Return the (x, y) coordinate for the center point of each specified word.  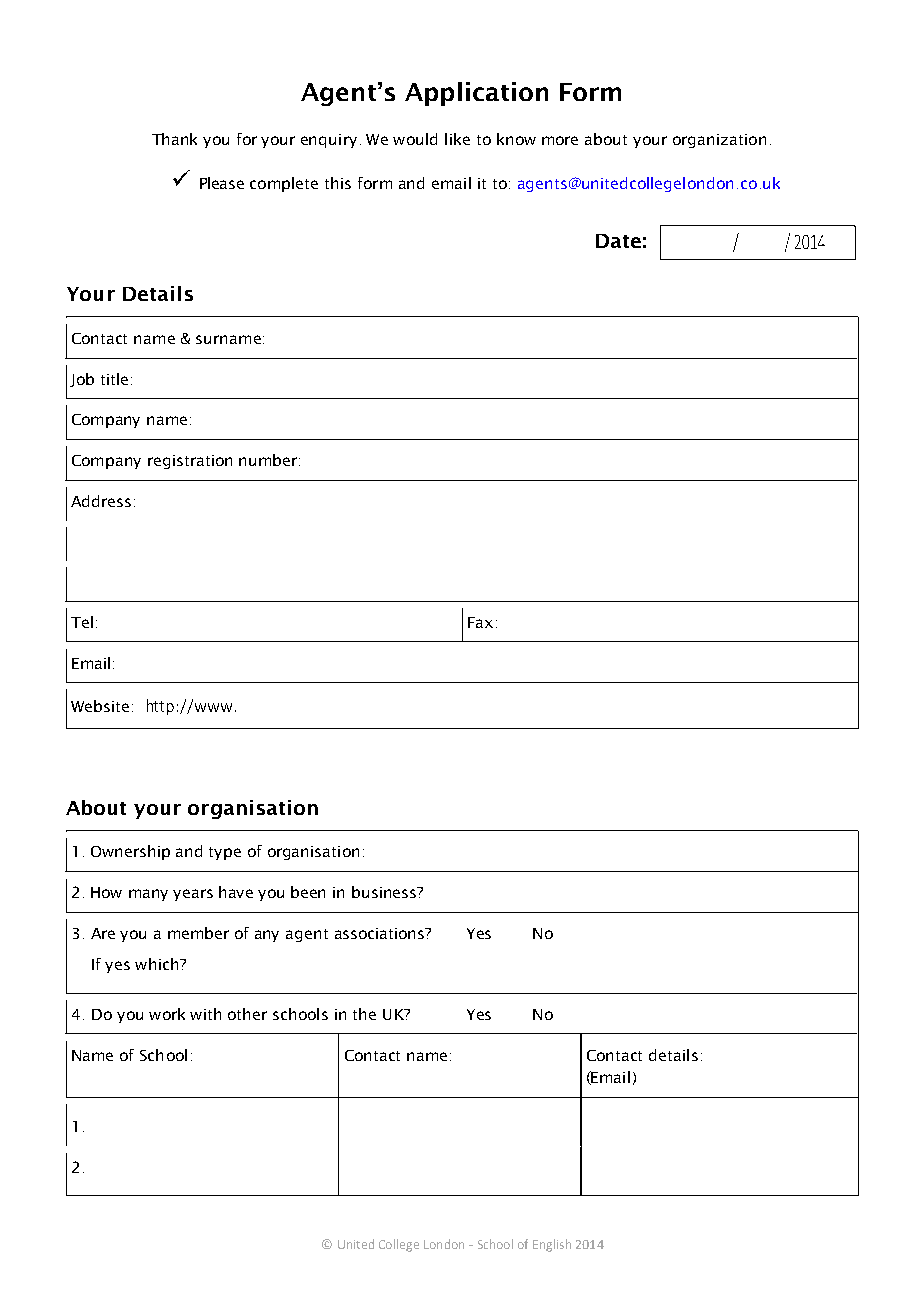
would (415, 139)
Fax (480, 622)
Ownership (130, 852)
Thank (174, 139)
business (385, 892)
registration (190, 462)
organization (719, 141)
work (167, 1014)
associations (381, 933)
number (269, 460)
